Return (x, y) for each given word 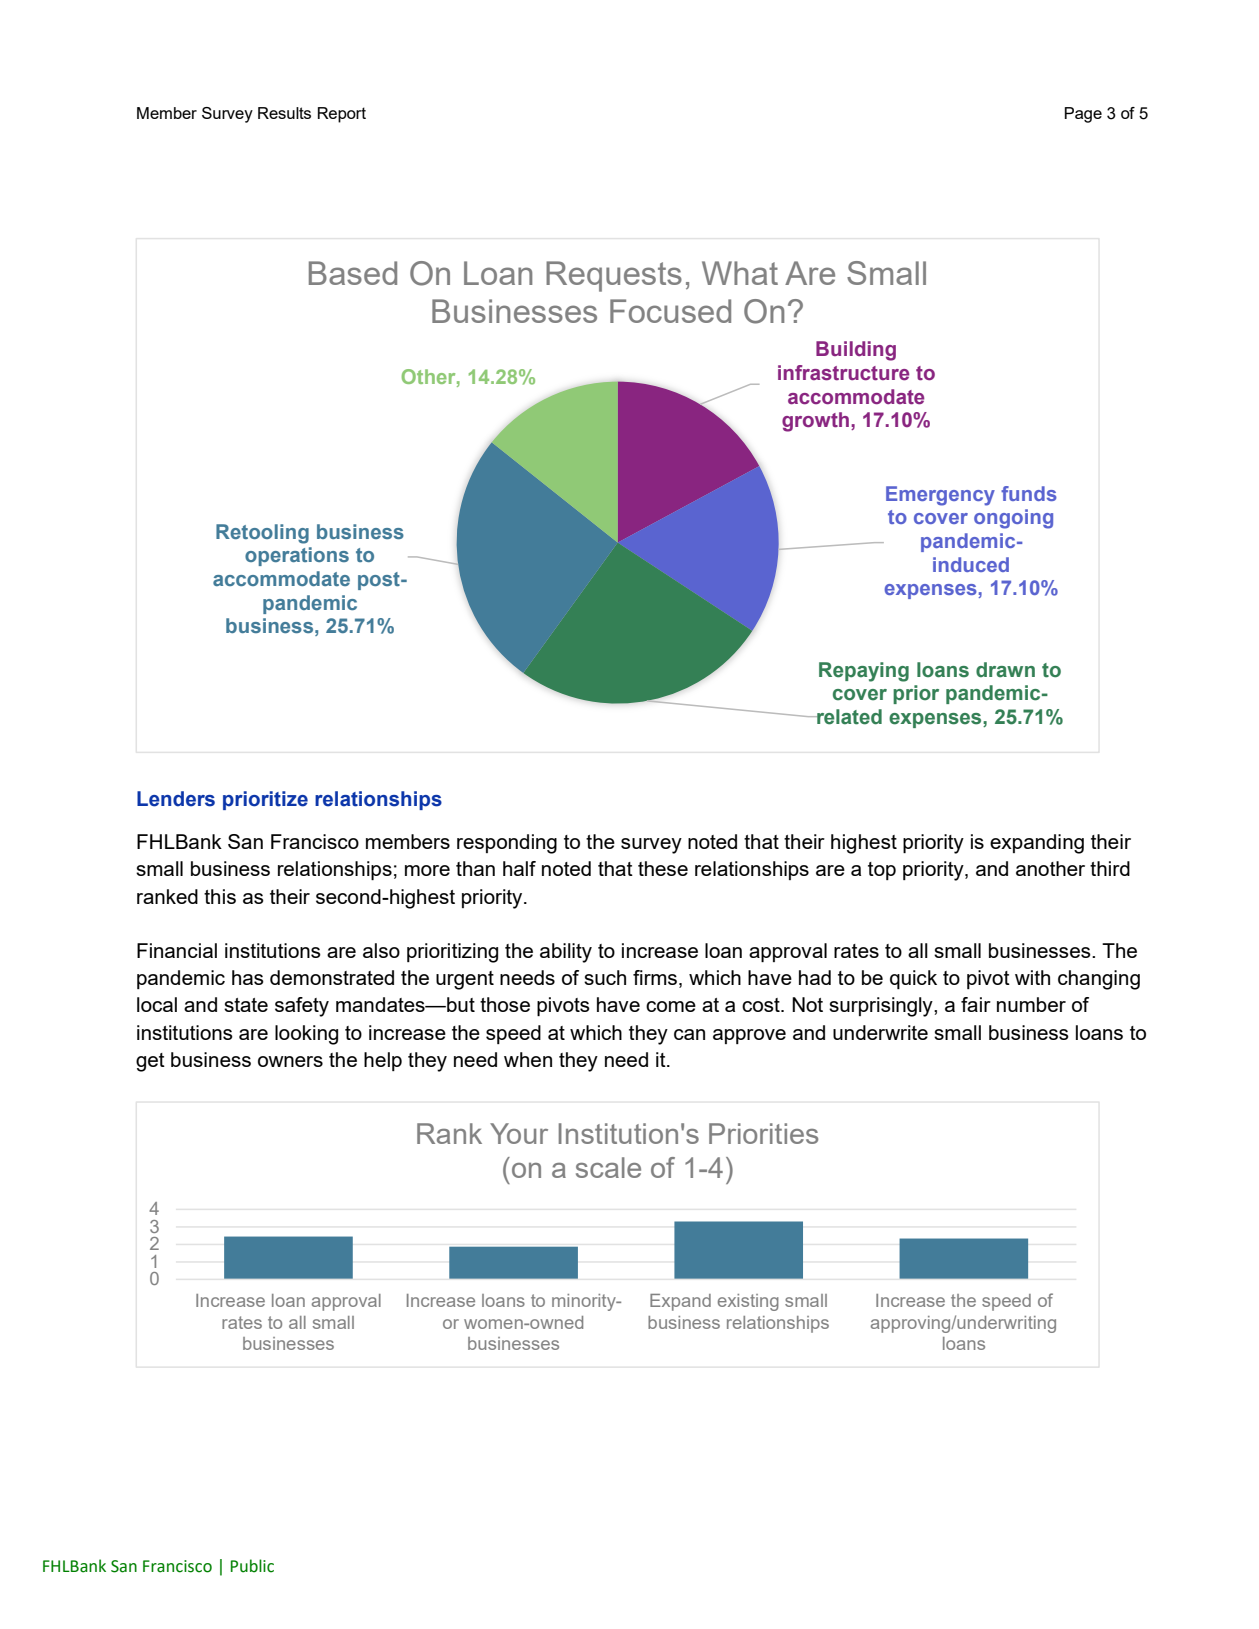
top (882, 871)
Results (284, 113)
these (663, 868)
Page (1083, 115)
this (220, 896)
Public (252, 1566)
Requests (614, 276)
